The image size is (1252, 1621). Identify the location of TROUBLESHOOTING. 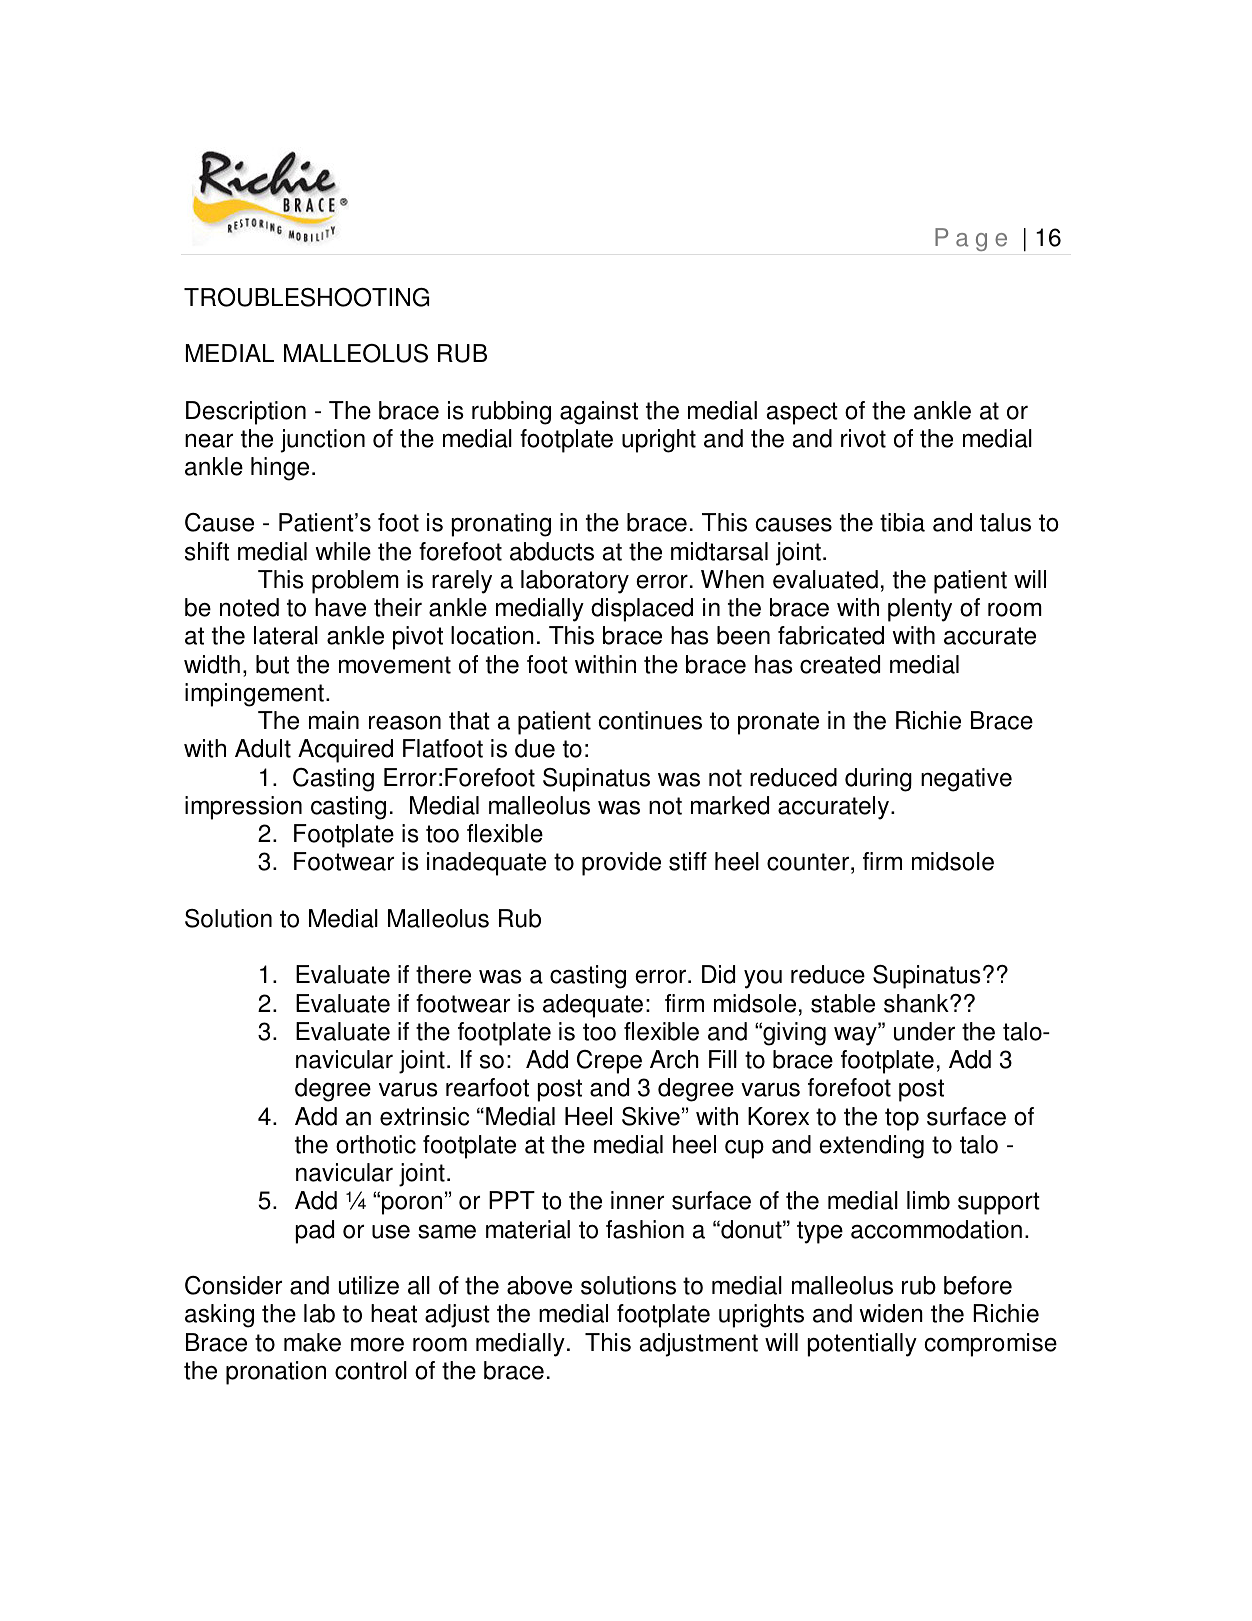
(306, 297).
